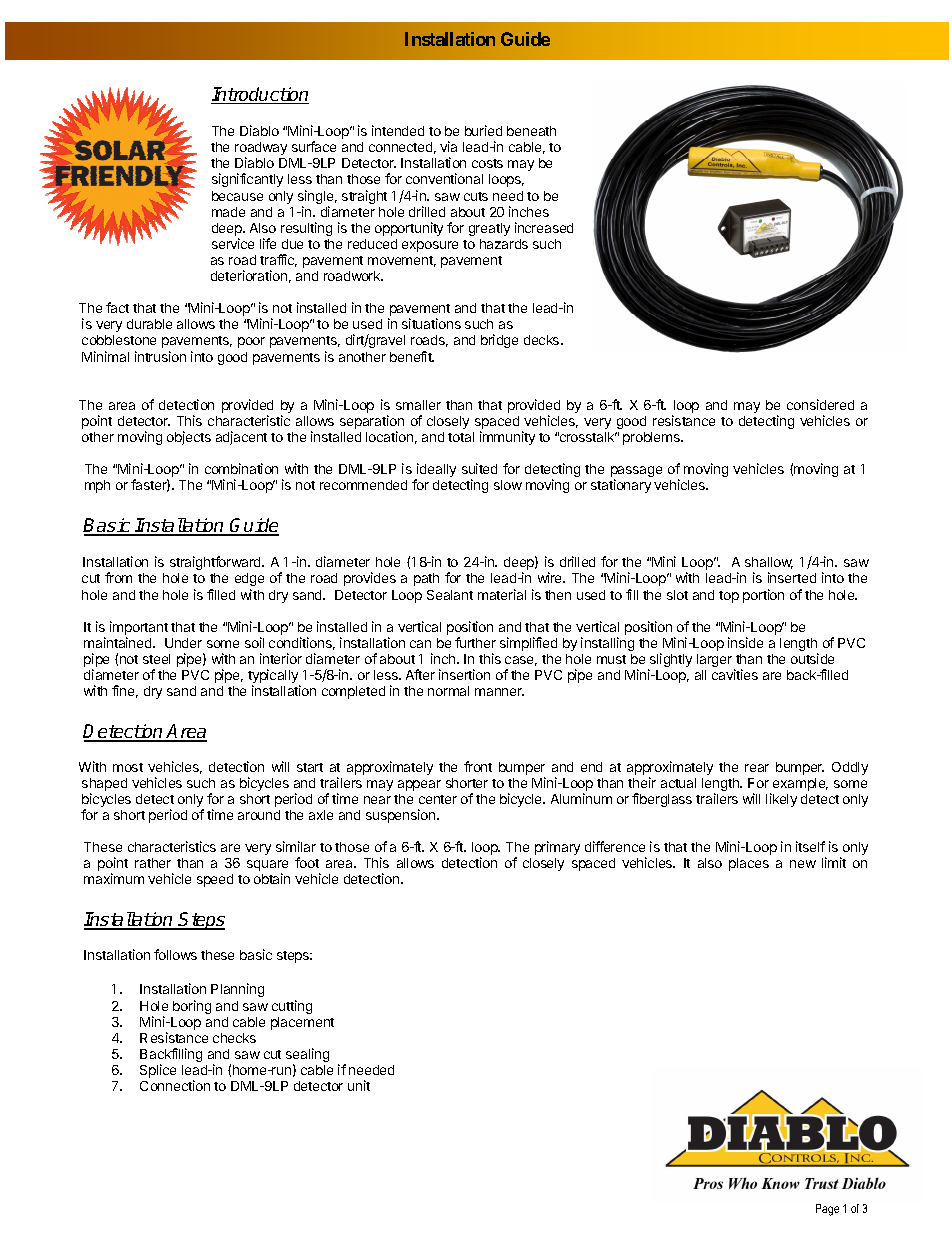  Describe the element at coordinates (175, 1085) in the page. I see `Connection` at that location.
